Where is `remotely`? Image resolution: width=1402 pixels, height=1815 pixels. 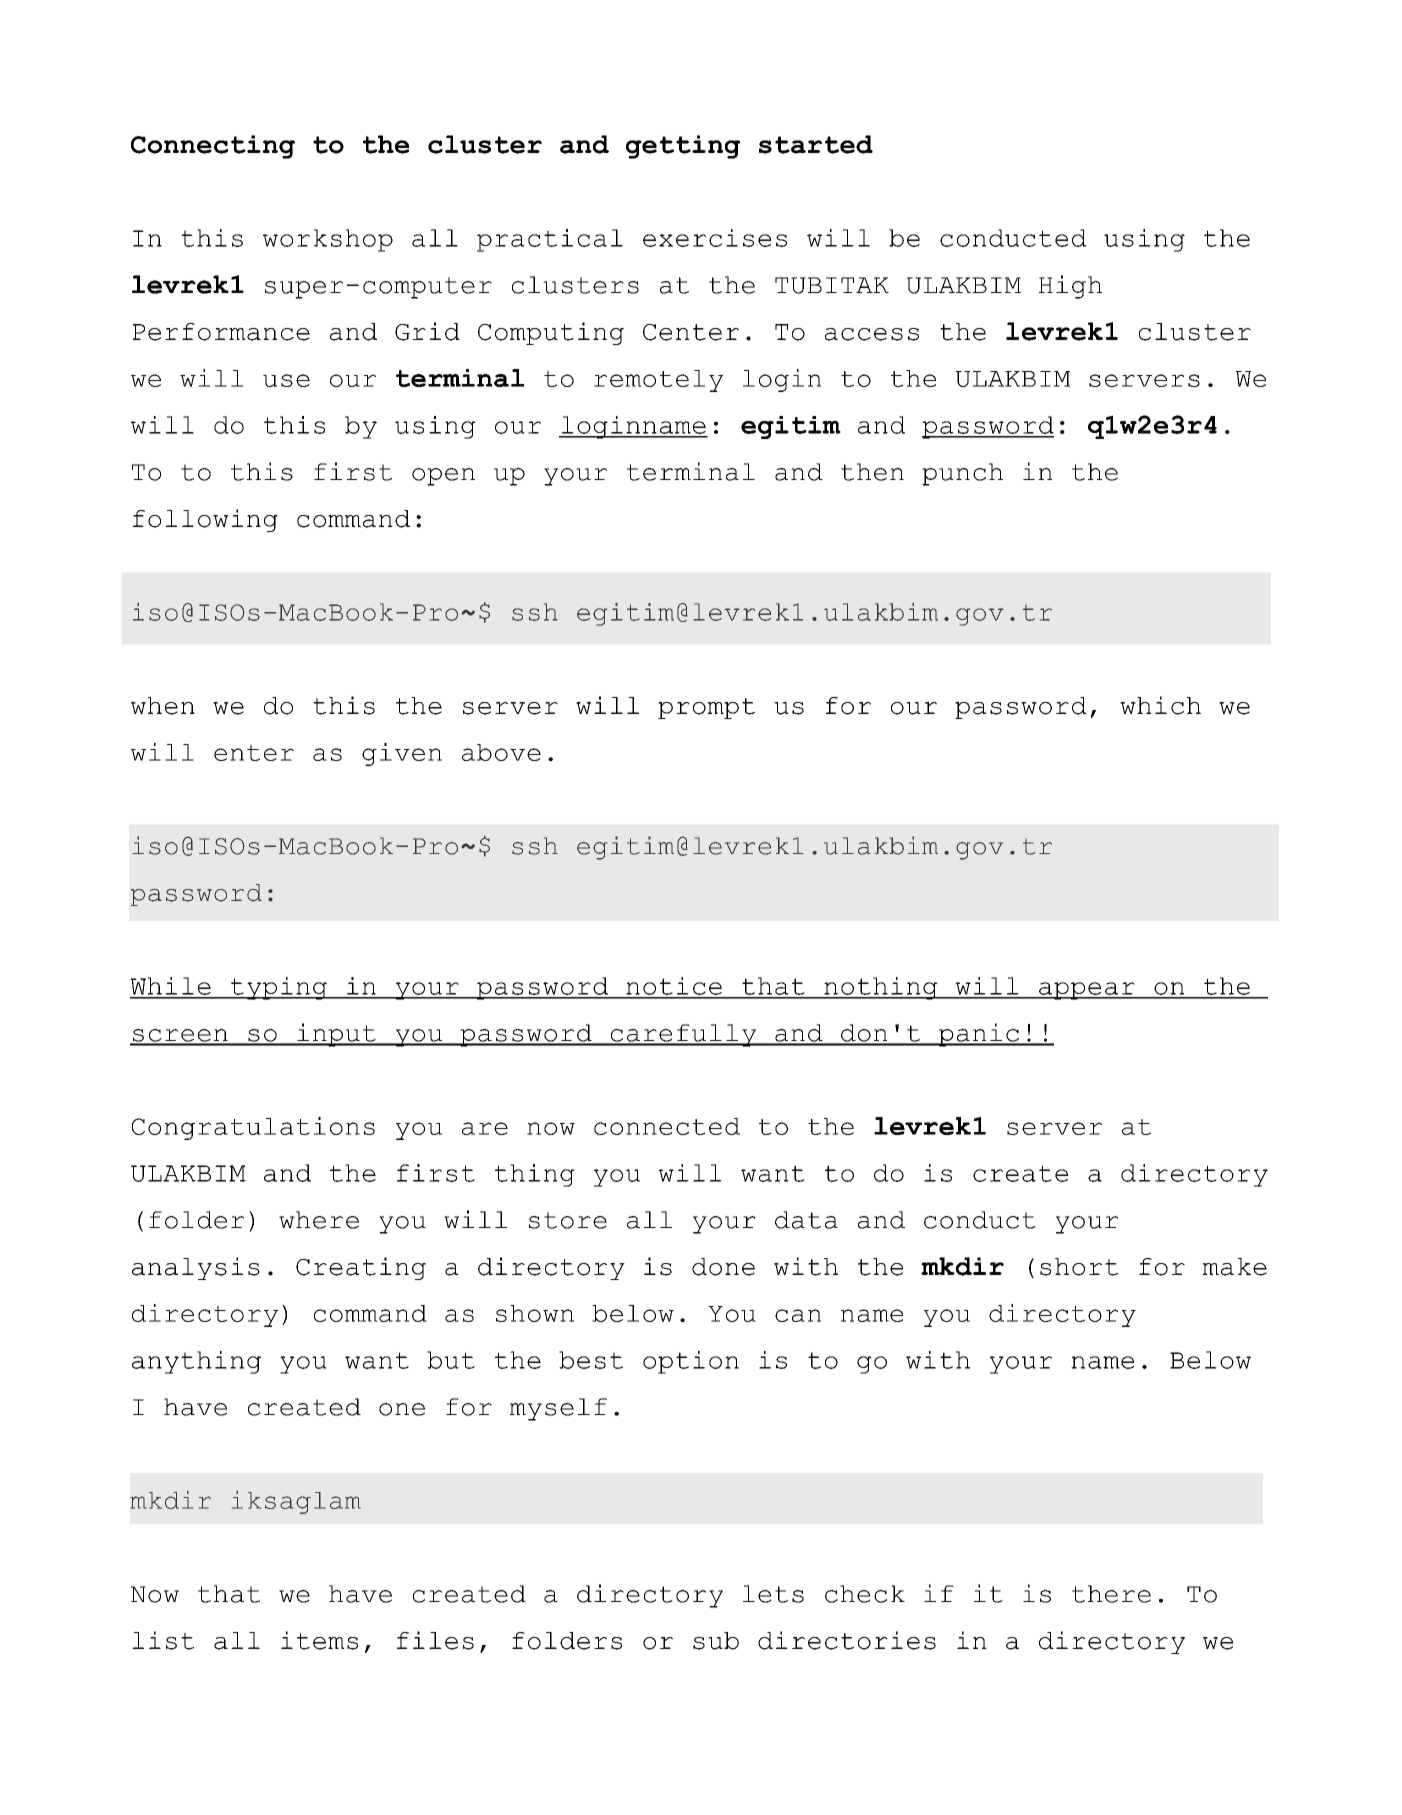
remotely is located at coordinates (658, 381).
